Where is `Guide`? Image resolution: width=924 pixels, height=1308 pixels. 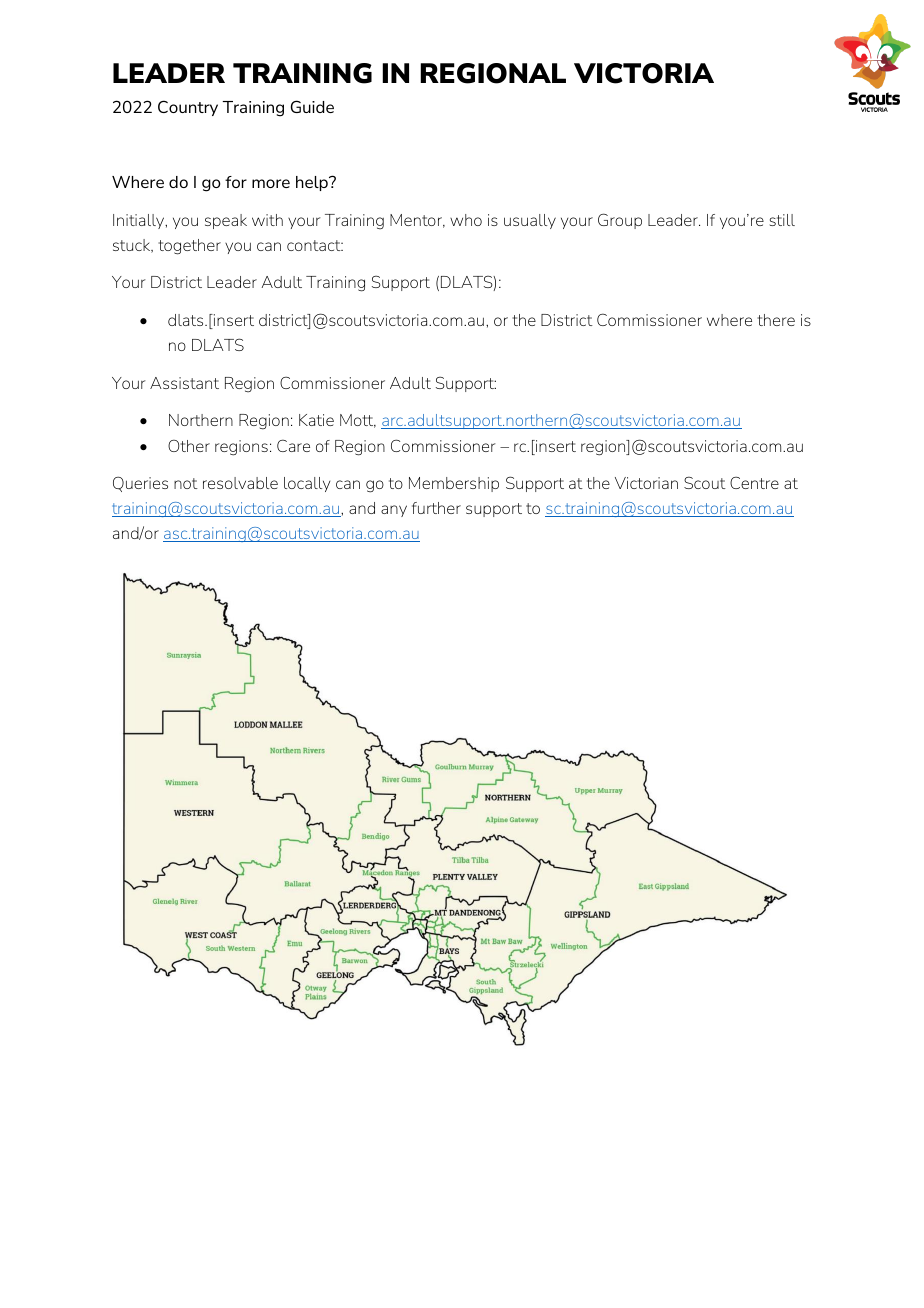 Guide is located at coordinates (312, 106).
